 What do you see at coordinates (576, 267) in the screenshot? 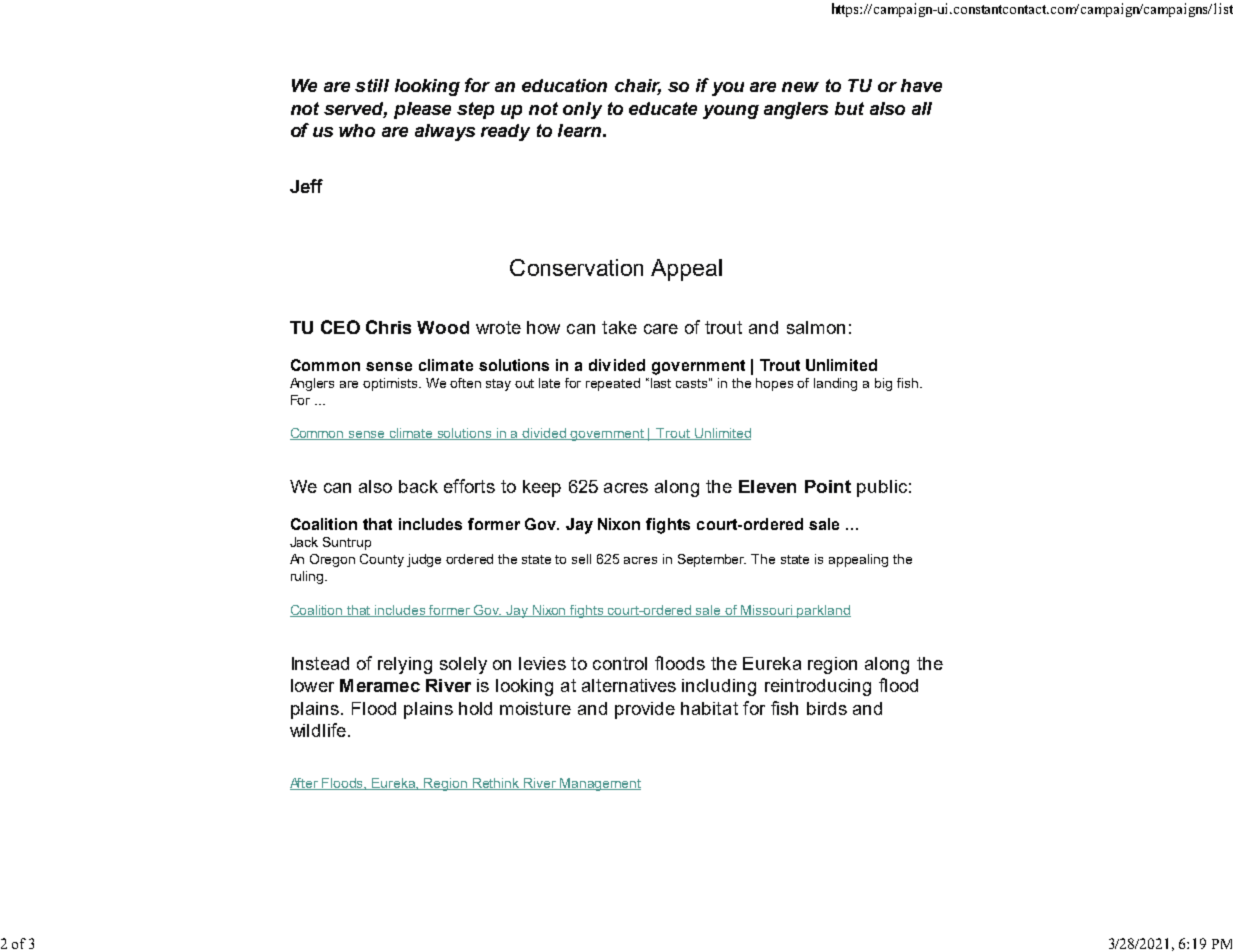
I see `Conservation` at bounding box center [576, 267].
